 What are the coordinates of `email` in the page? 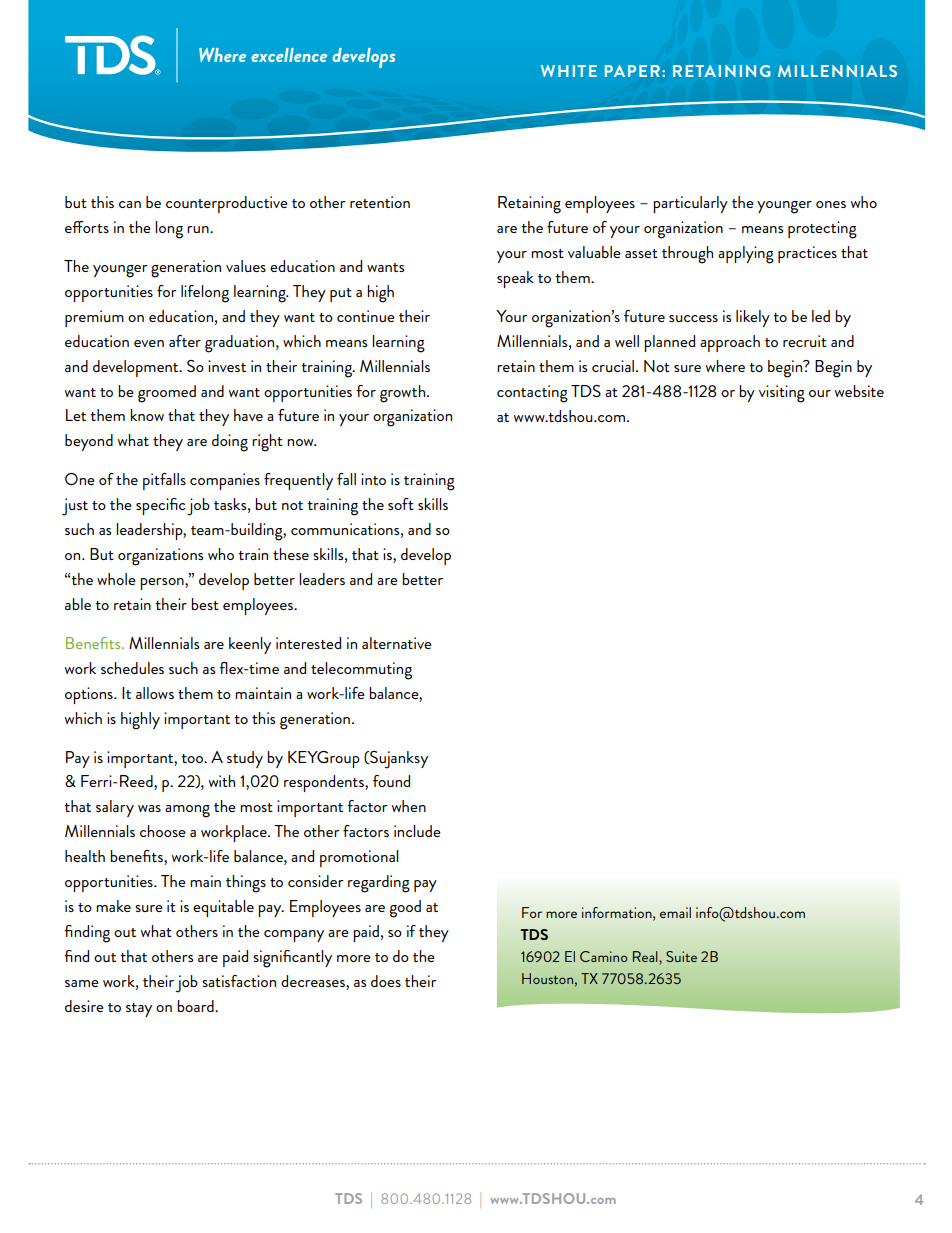 It's located at (675, 912).
